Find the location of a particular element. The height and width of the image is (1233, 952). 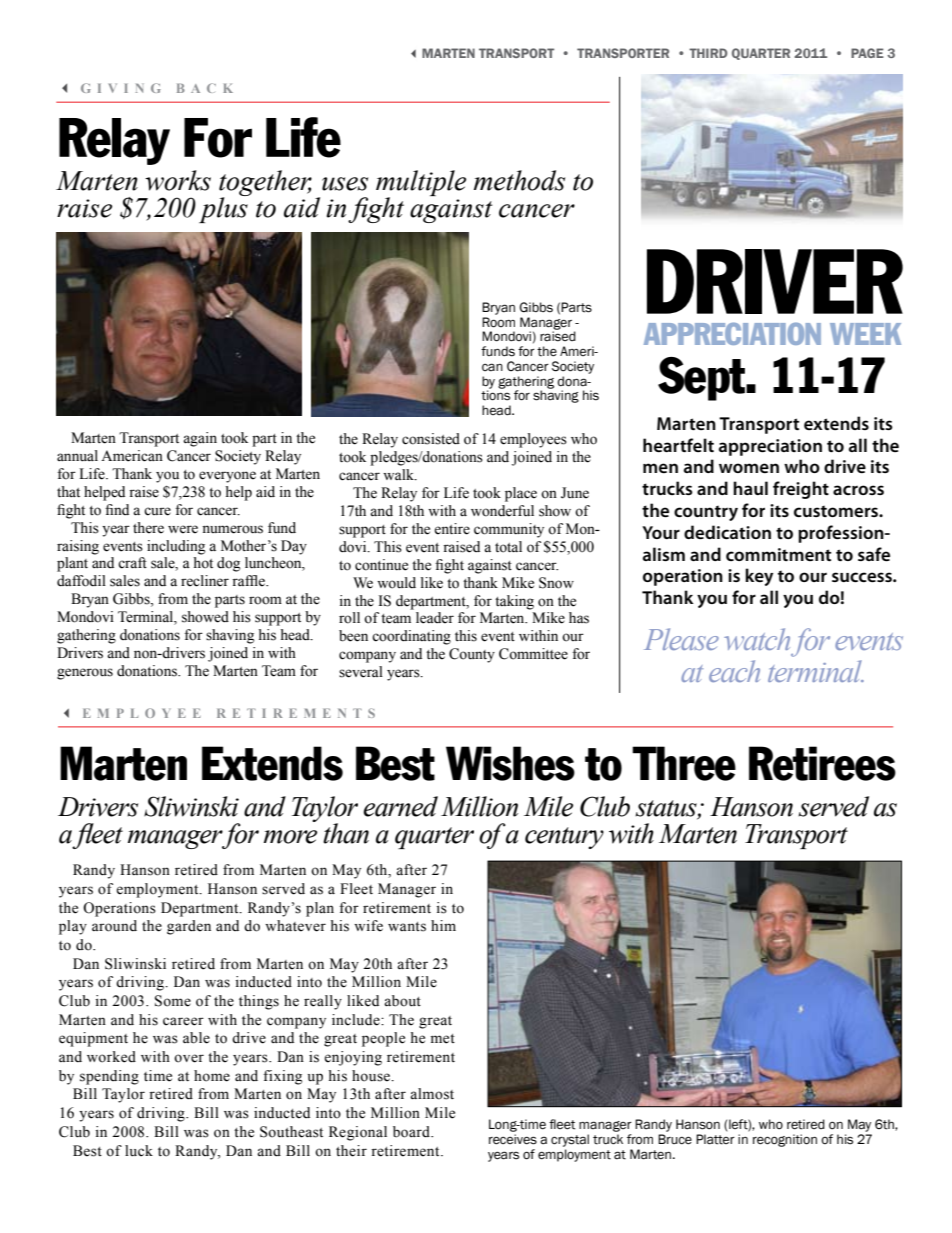

more is located at coordinates (290, 837).
